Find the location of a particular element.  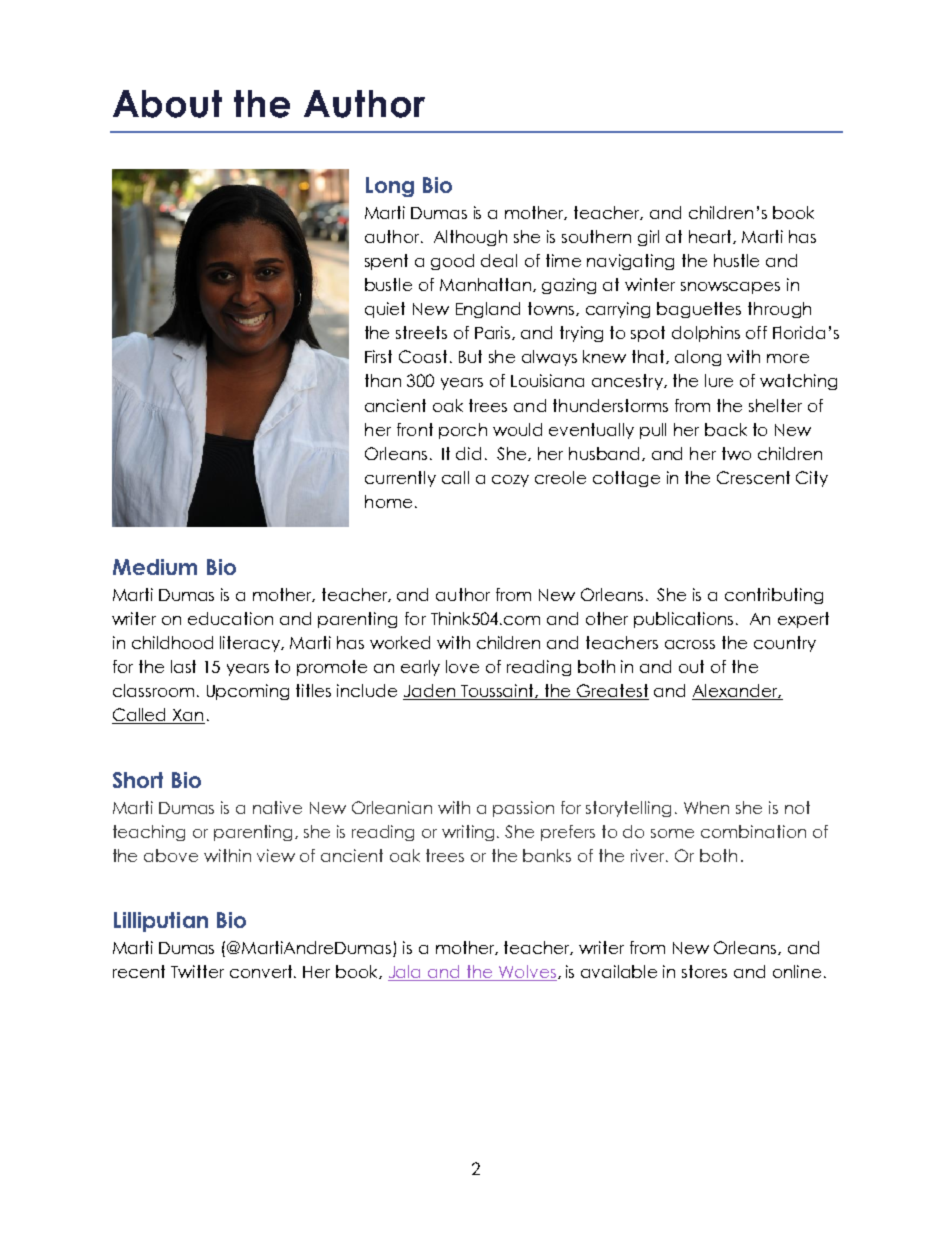

Crescent is located at coordinates (753, 477).
